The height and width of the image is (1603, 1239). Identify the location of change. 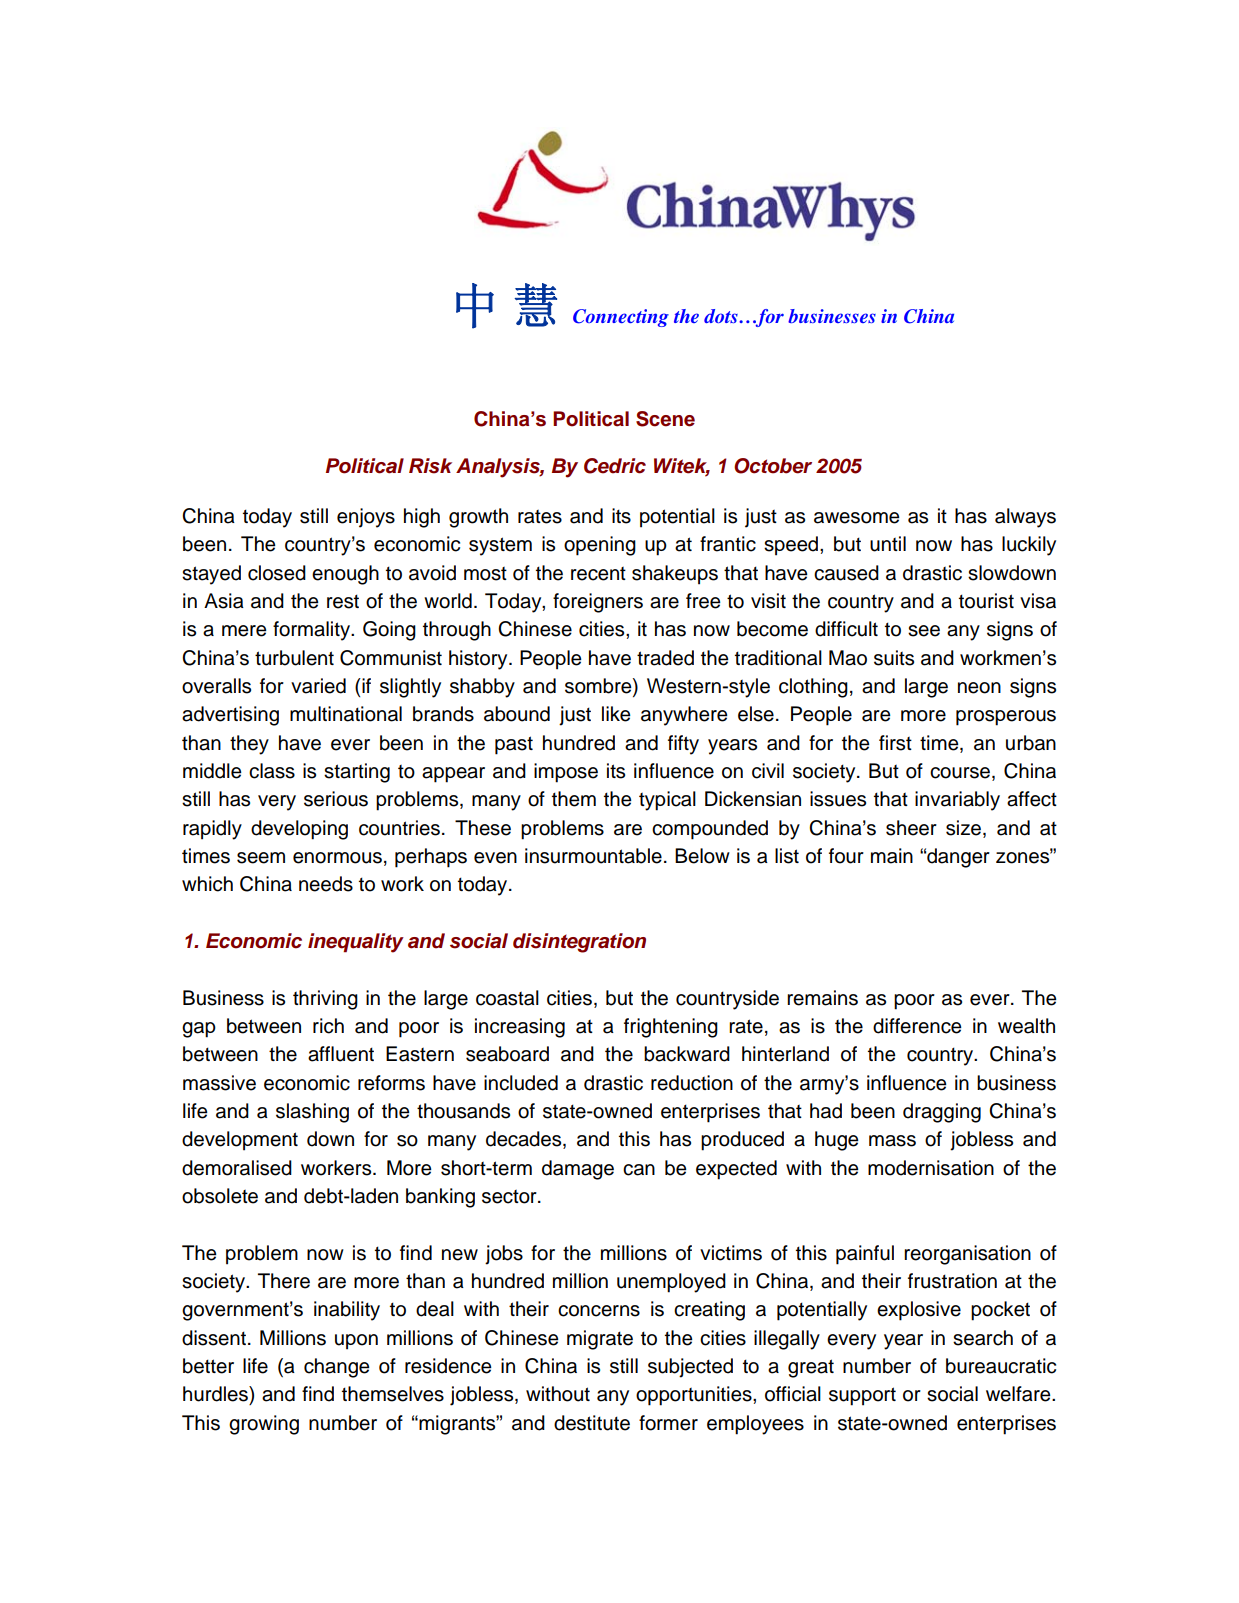
(337, 1368).
